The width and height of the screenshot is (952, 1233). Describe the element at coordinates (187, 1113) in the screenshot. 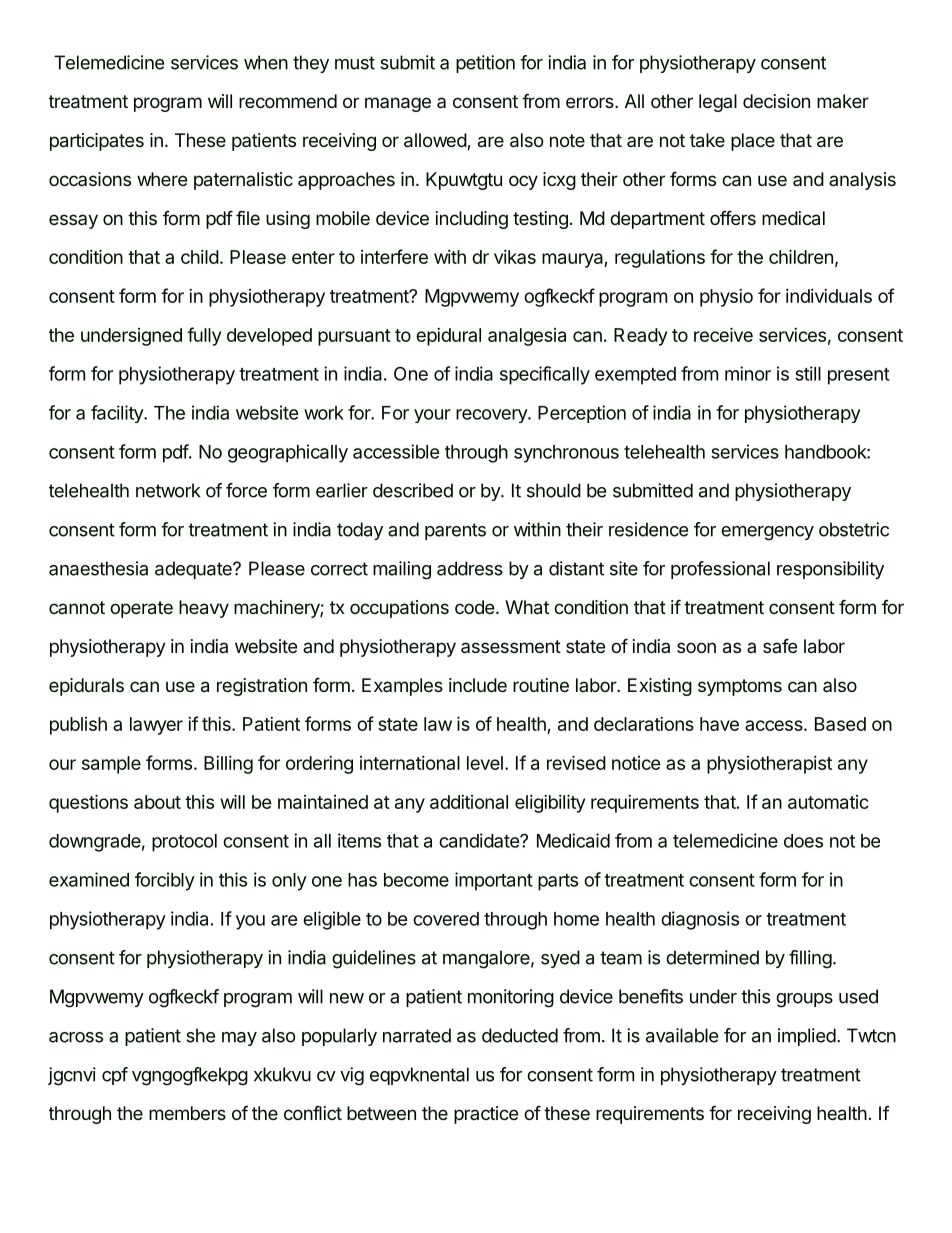

I see `members` at that location.
